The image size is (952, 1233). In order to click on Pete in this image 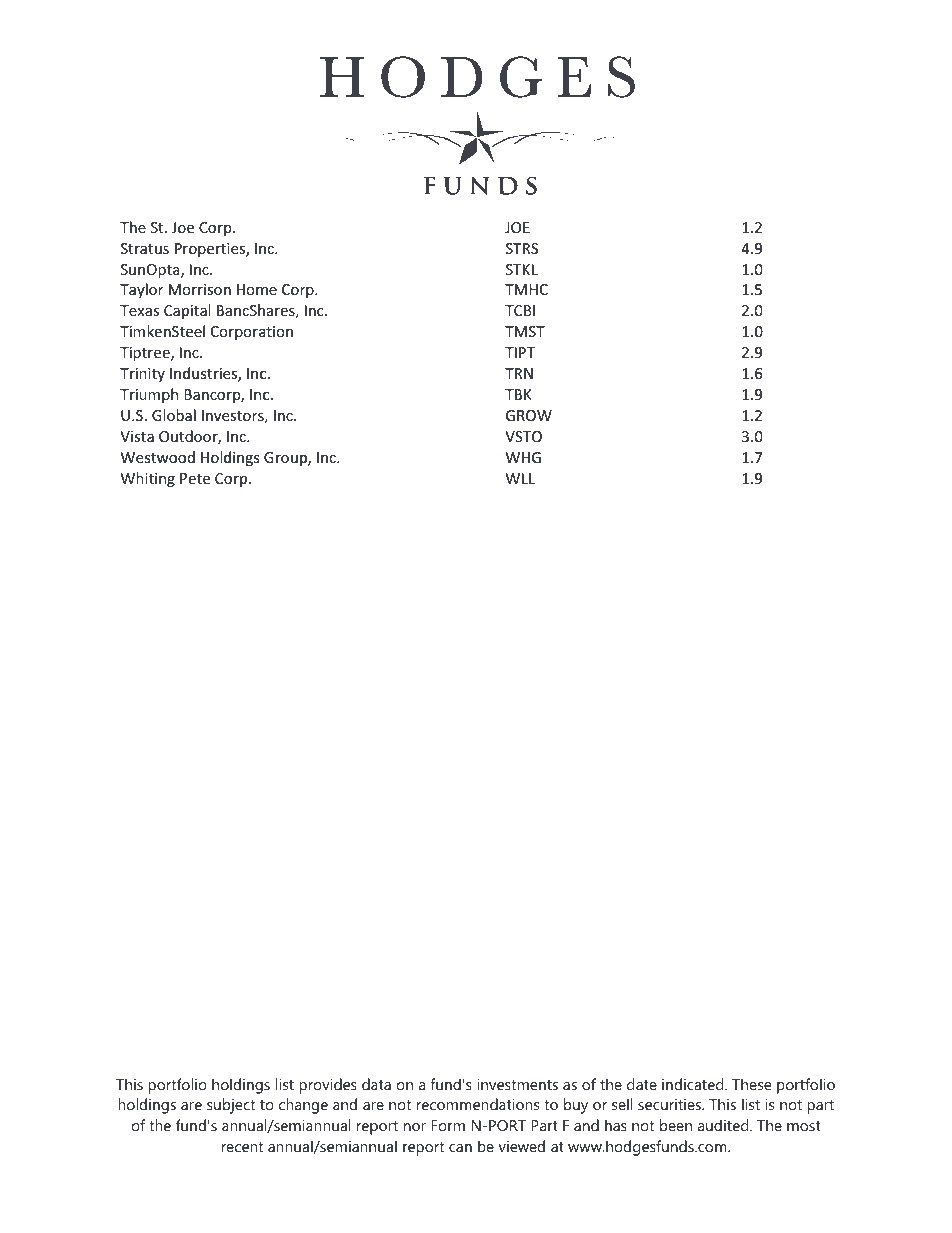, I will do `click(195, 478)`.
